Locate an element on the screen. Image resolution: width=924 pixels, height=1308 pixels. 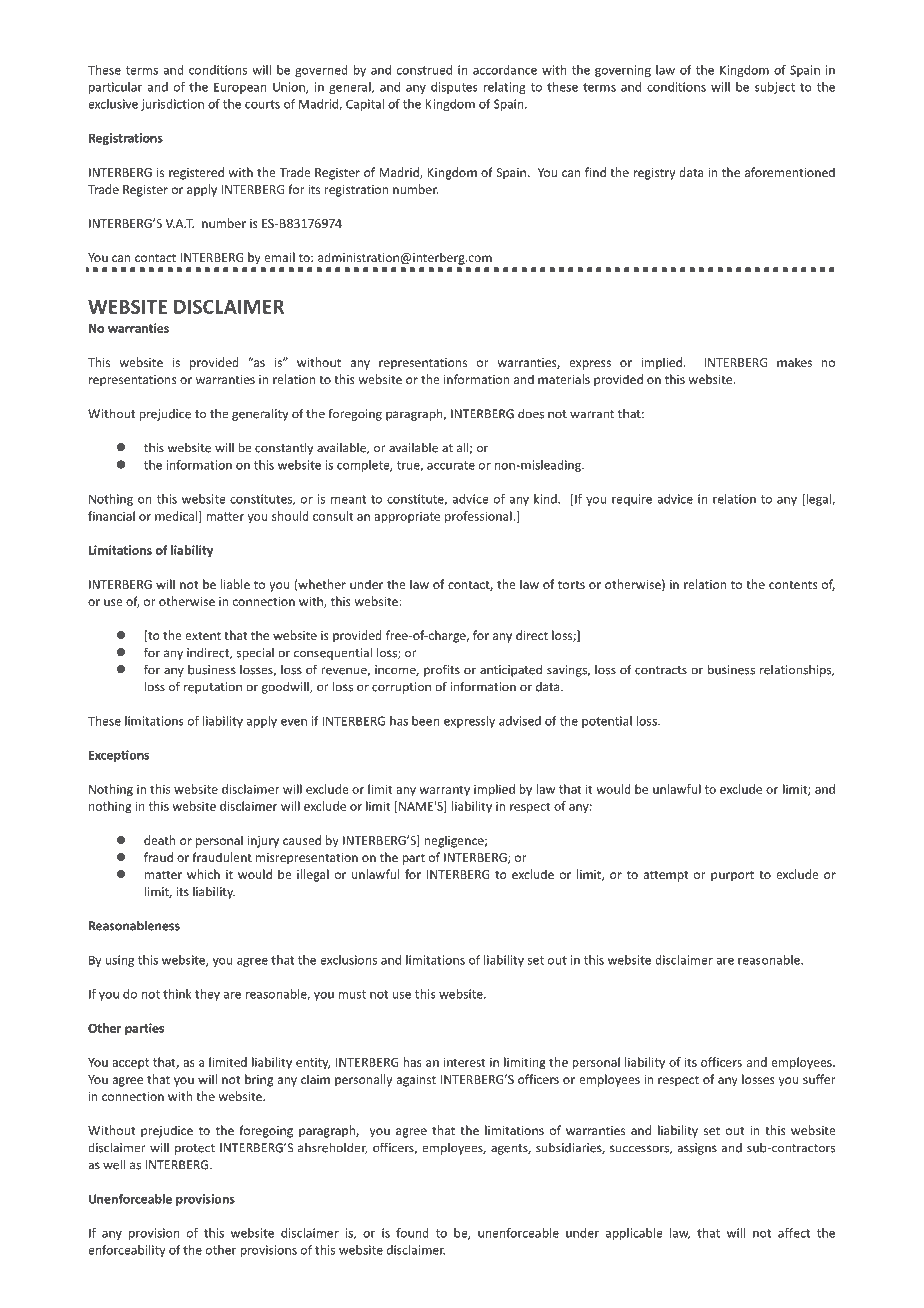
protect is located at coordinates (195, 1149).
